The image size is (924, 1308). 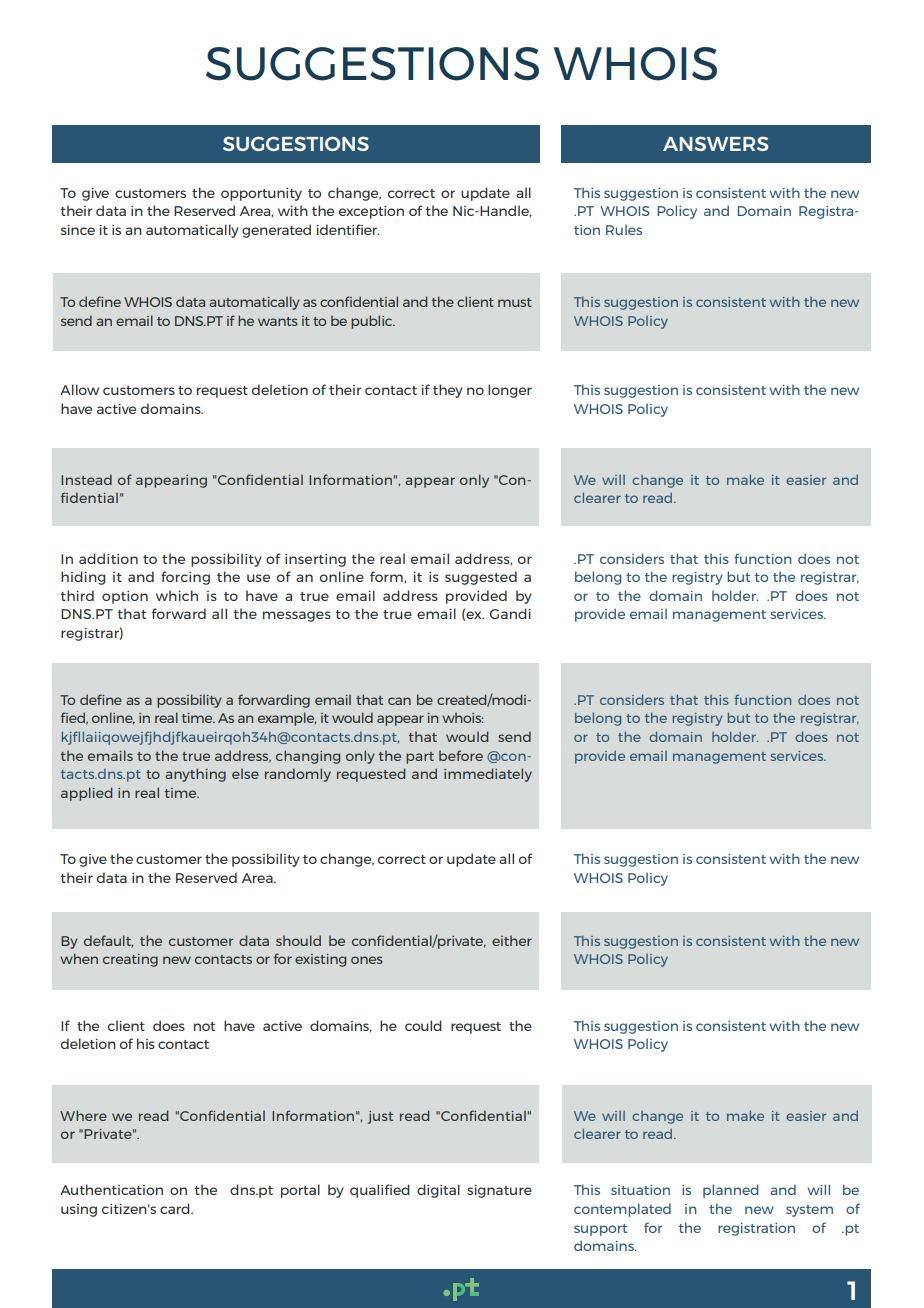 I want to click on either, so click(x=512, y=941).
